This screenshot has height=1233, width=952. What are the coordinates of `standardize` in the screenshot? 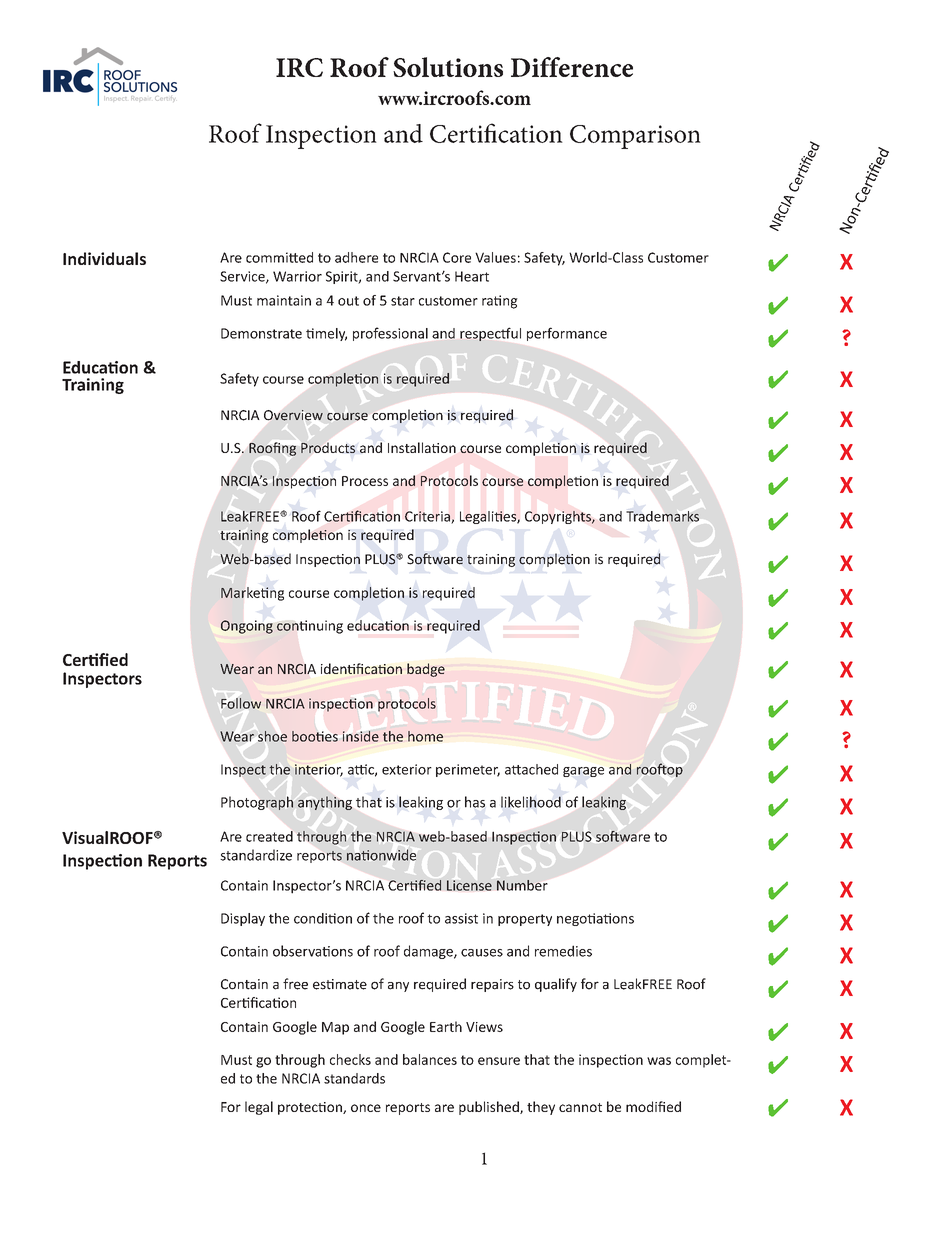 It's located at (256, 855).
